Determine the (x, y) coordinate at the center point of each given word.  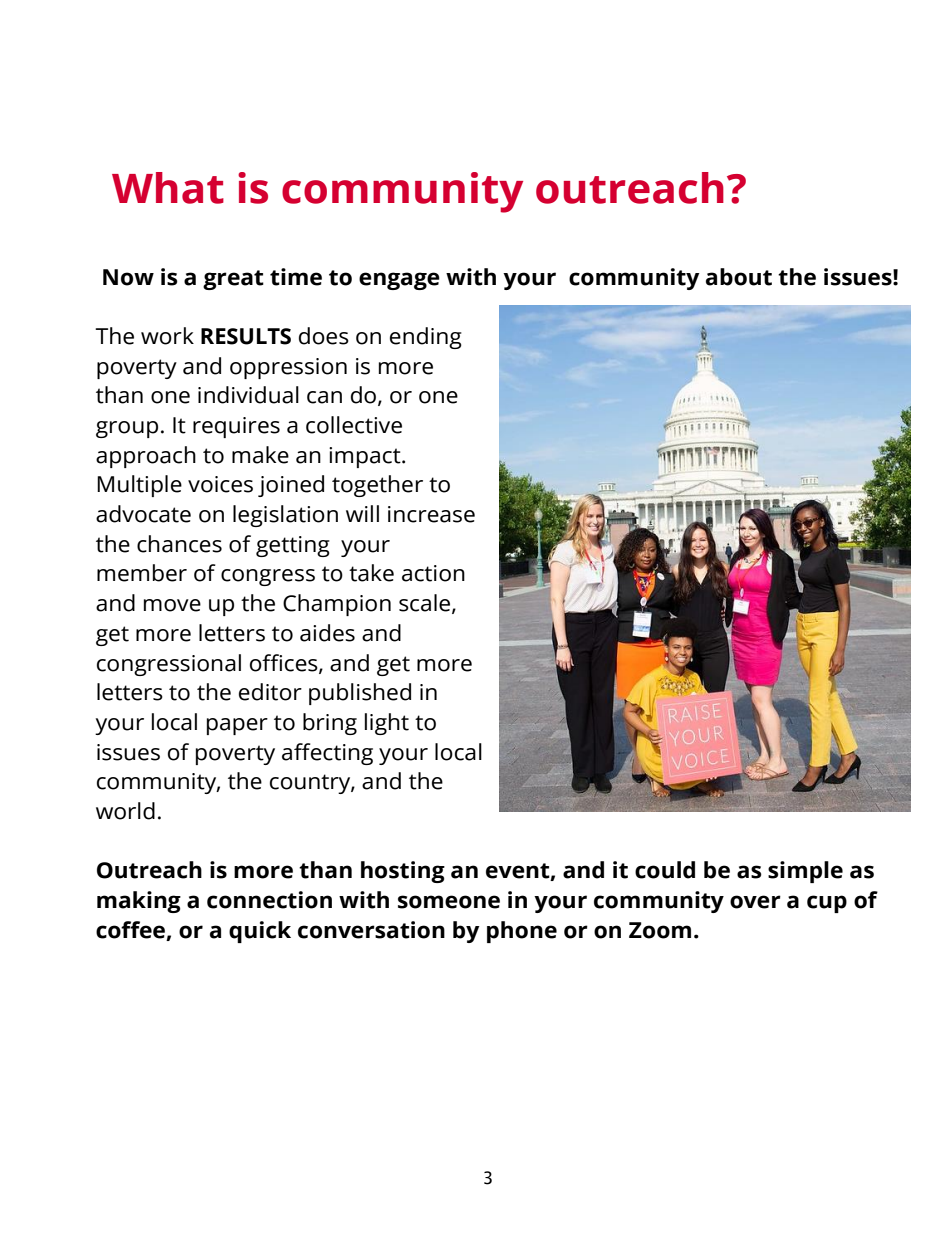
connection (269, 900)
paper (237, 726)
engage (399, 281)
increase (431, 514)
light (387, 724)
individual (248, 395)
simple (805, 872)
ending (426, 338)
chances (179, 544)
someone (449, 902)
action (433, 573)
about (739, 277)
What (168, 188)
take (371, 573)
